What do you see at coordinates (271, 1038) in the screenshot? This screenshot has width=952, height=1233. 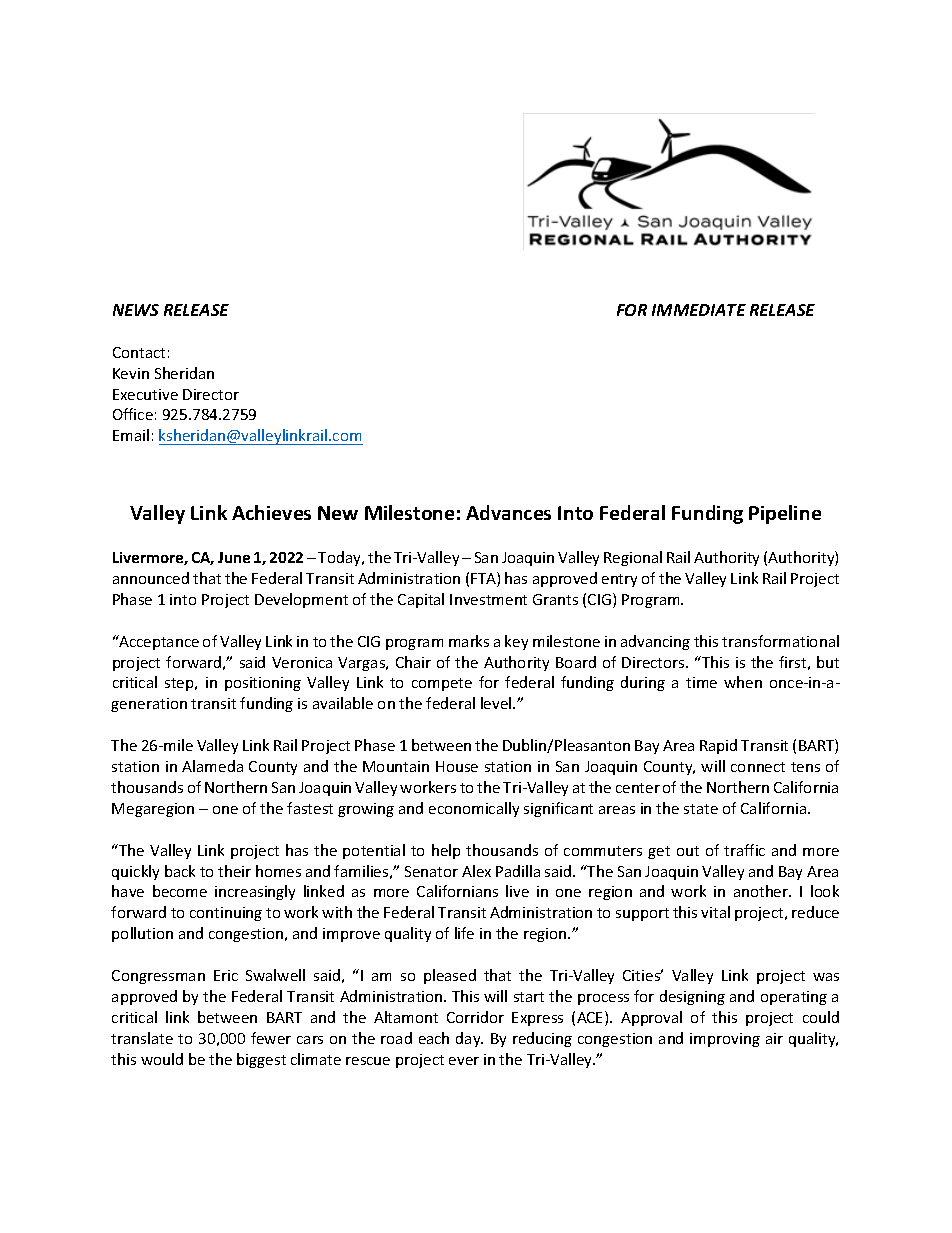 I see `fewer` at bounding box center [271, 1038].
